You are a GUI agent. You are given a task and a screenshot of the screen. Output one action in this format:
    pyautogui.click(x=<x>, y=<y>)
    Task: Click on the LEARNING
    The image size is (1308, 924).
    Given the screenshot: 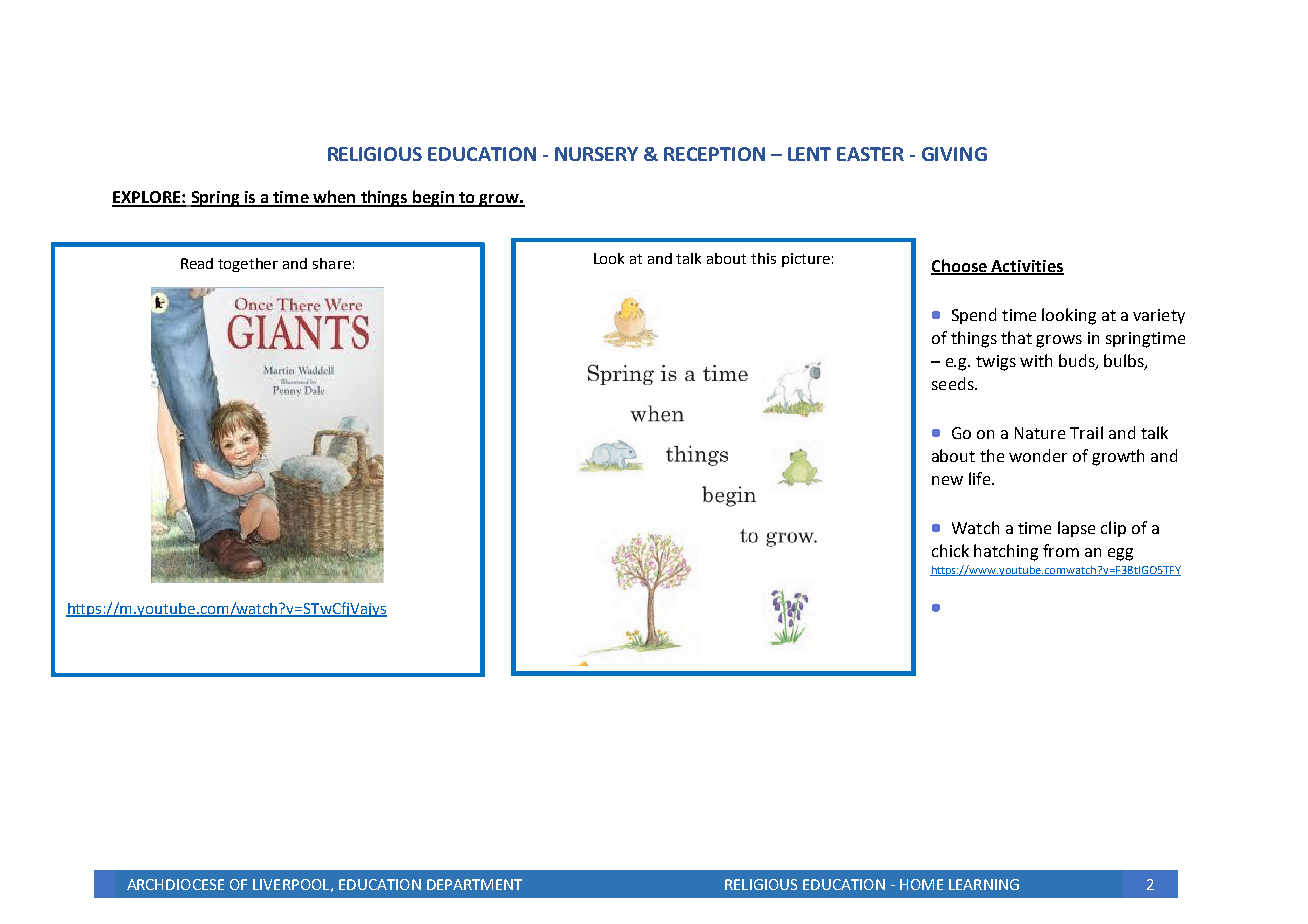 What is the action you would take?
    pyautogui.click(x=984, y=884)
